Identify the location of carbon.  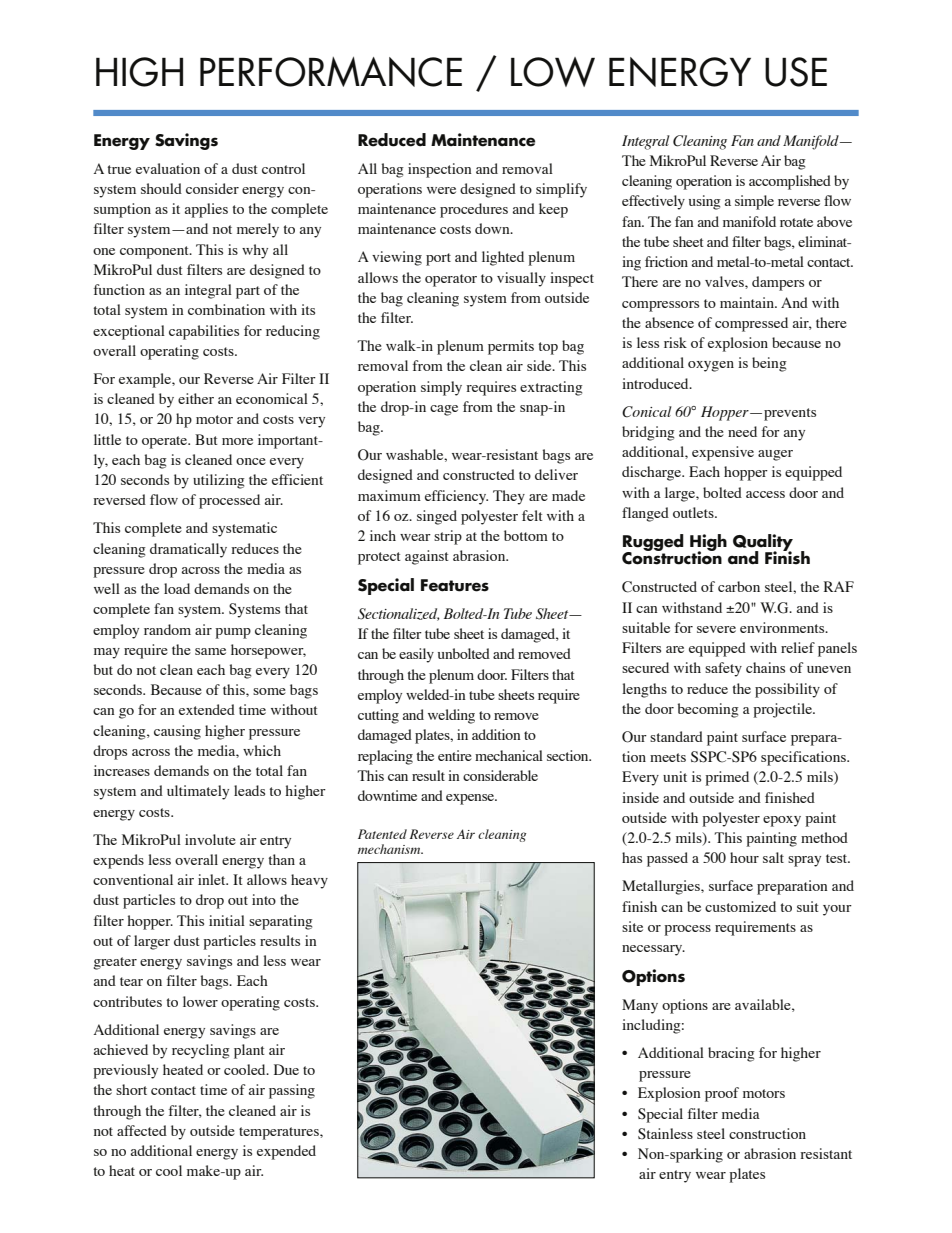
(739, 586).
